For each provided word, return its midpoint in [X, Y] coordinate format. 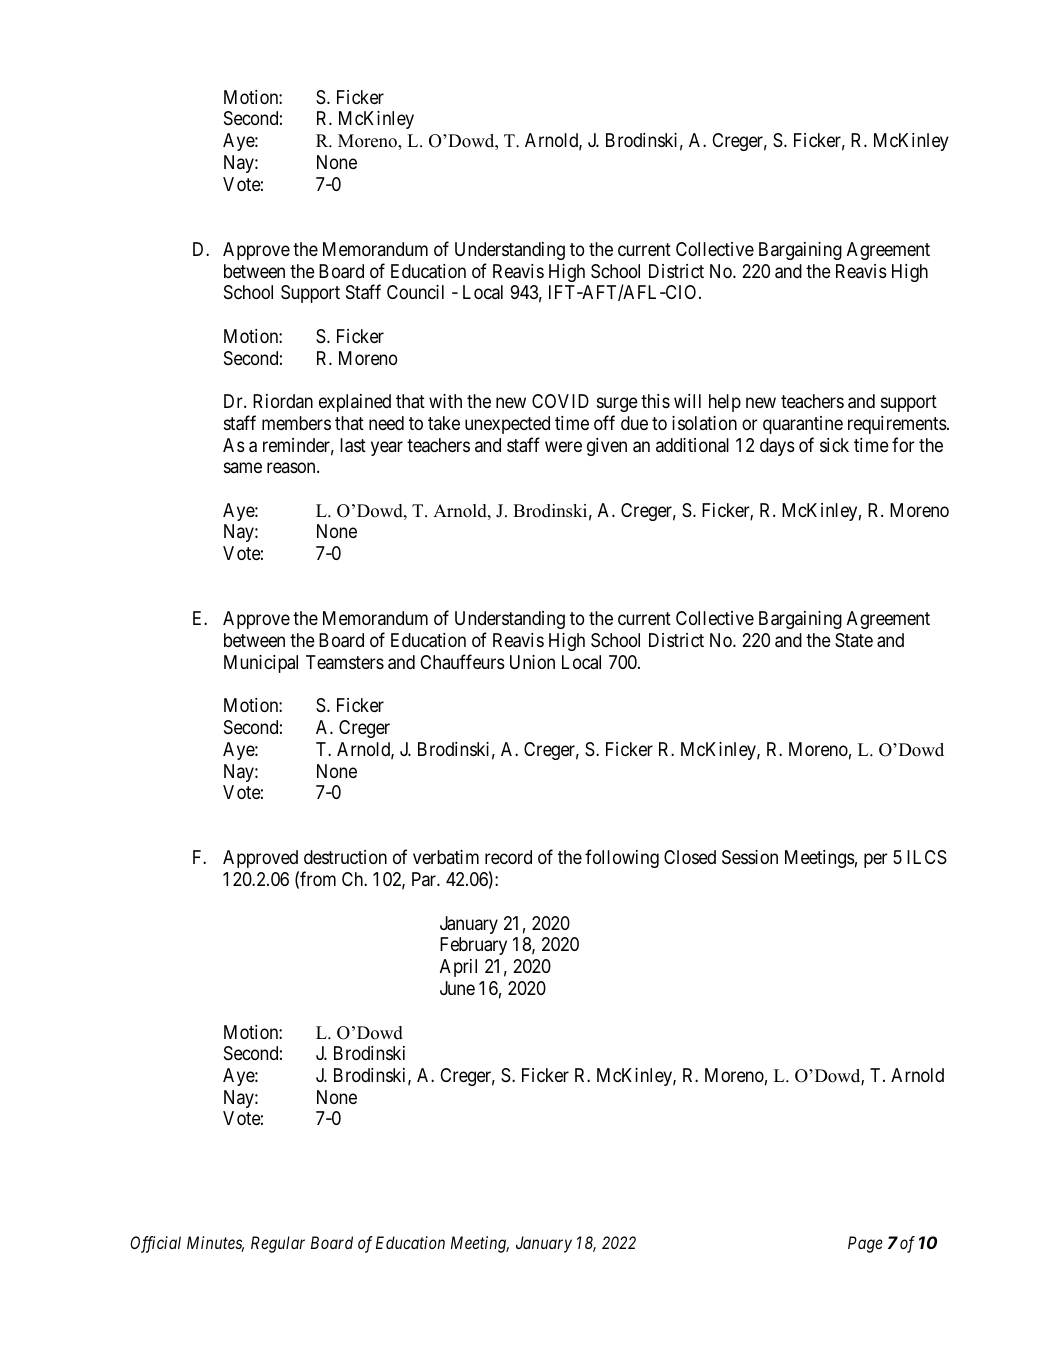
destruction [345, 857]
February [473, 946]
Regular [278, 1244]
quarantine [803, 425]
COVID [560, 401]
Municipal [261, 664]
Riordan [283, 401]
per [876, 861]
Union [532, 662]
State [854, 640]
